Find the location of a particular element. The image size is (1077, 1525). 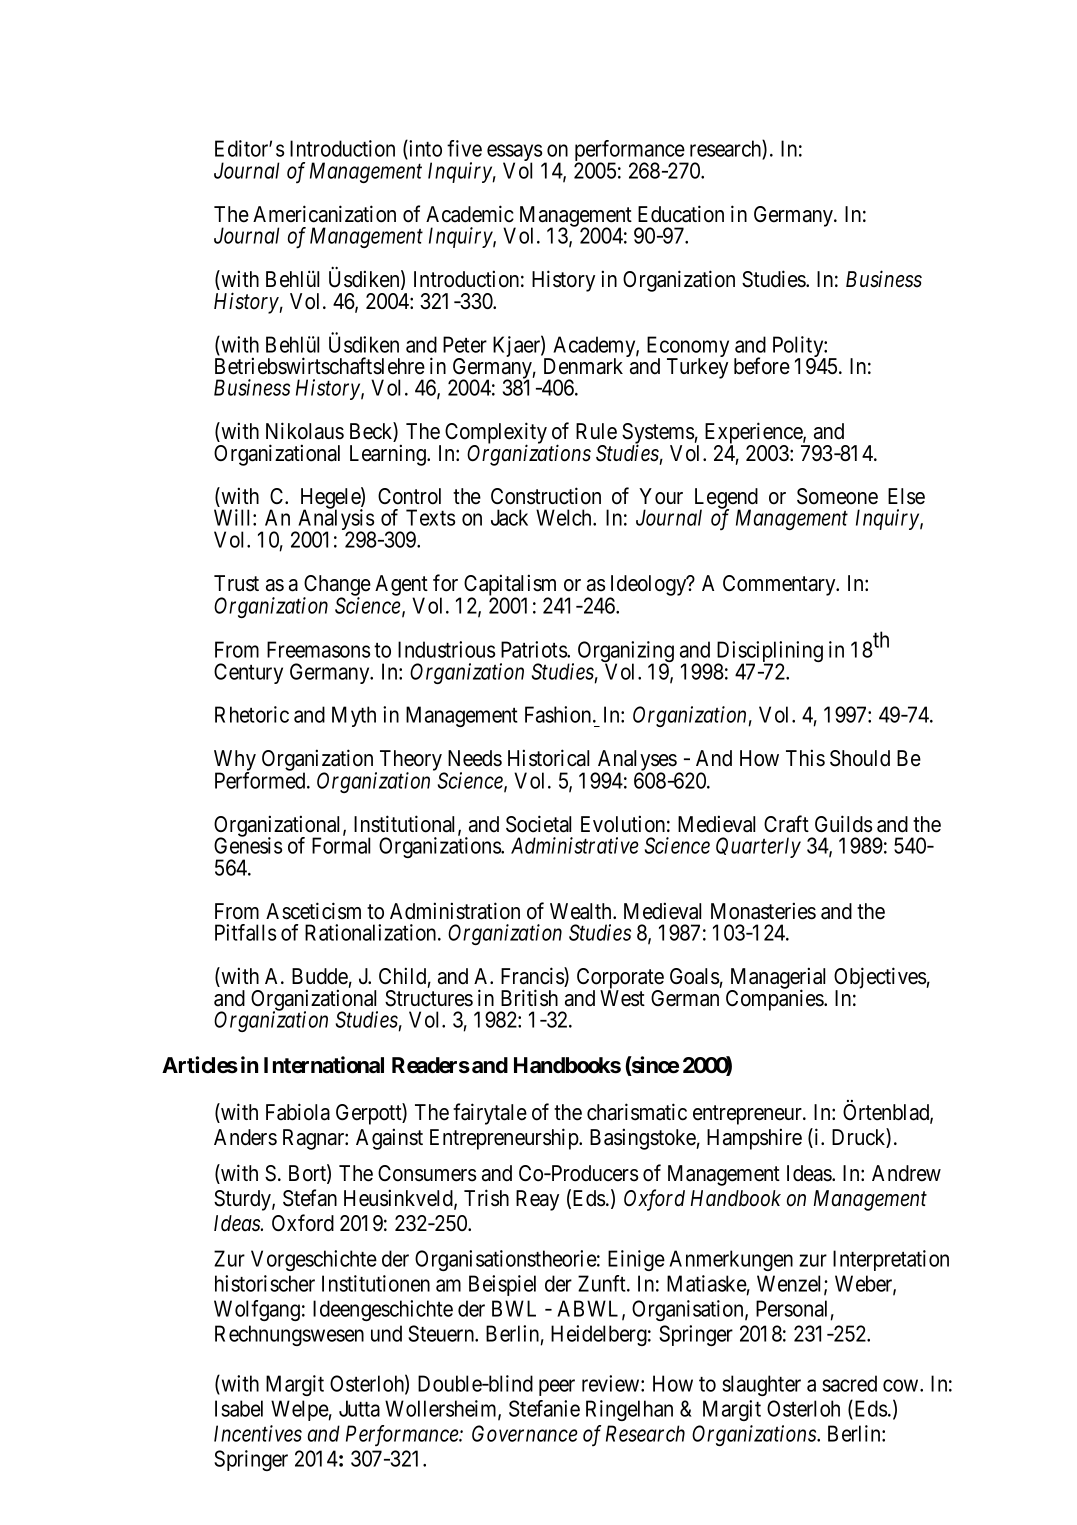

Americanization is located at coordinates (324, 214).
